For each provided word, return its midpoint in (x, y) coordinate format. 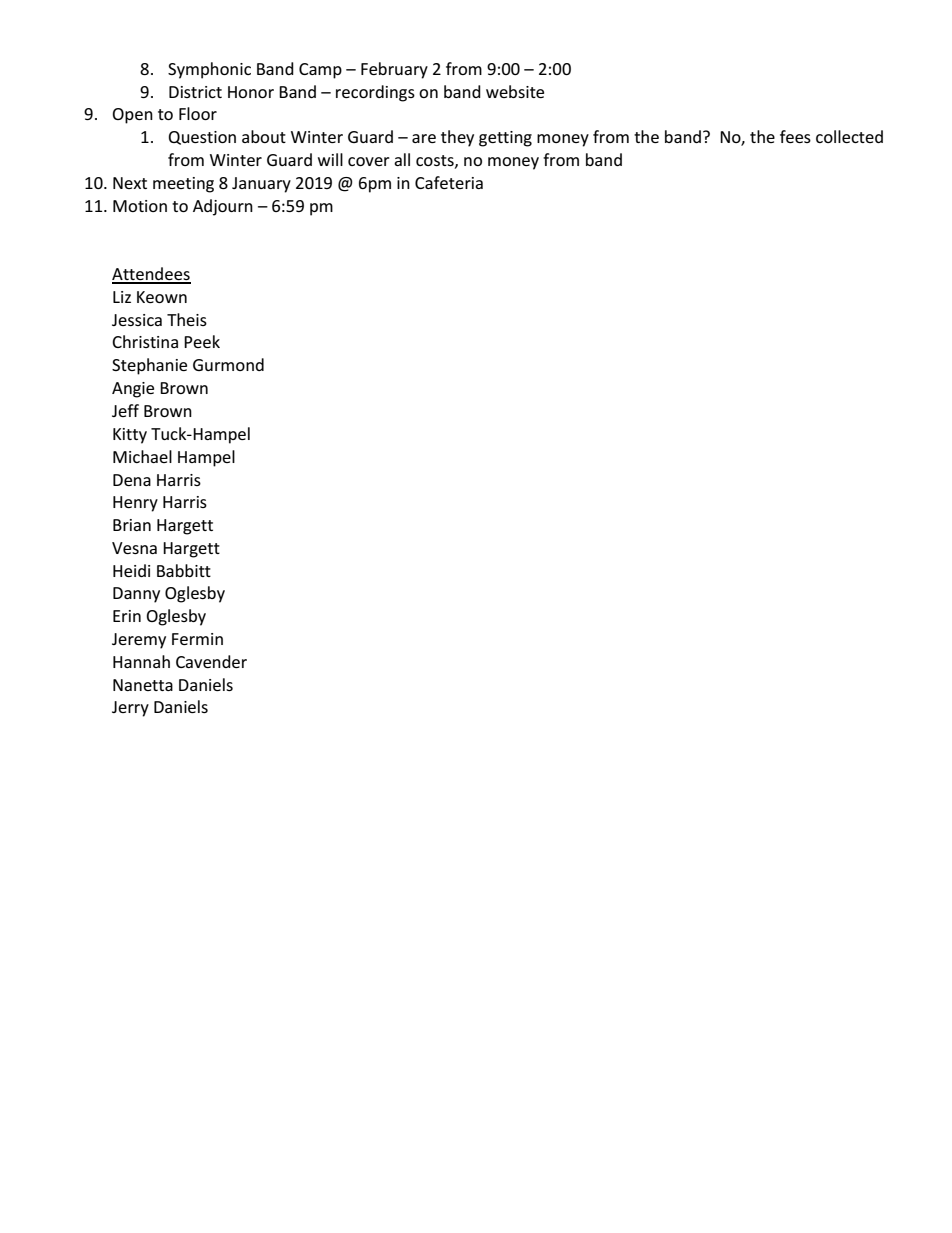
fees (795, 136)
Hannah (141, 661)
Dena (132, 480)
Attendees (151, 275)
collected (849, 136)
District (195, 92)
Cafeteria (449, 182)
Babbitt (184, 570)
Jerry (130, 709)
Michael (142, 456)
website (515, 91)
